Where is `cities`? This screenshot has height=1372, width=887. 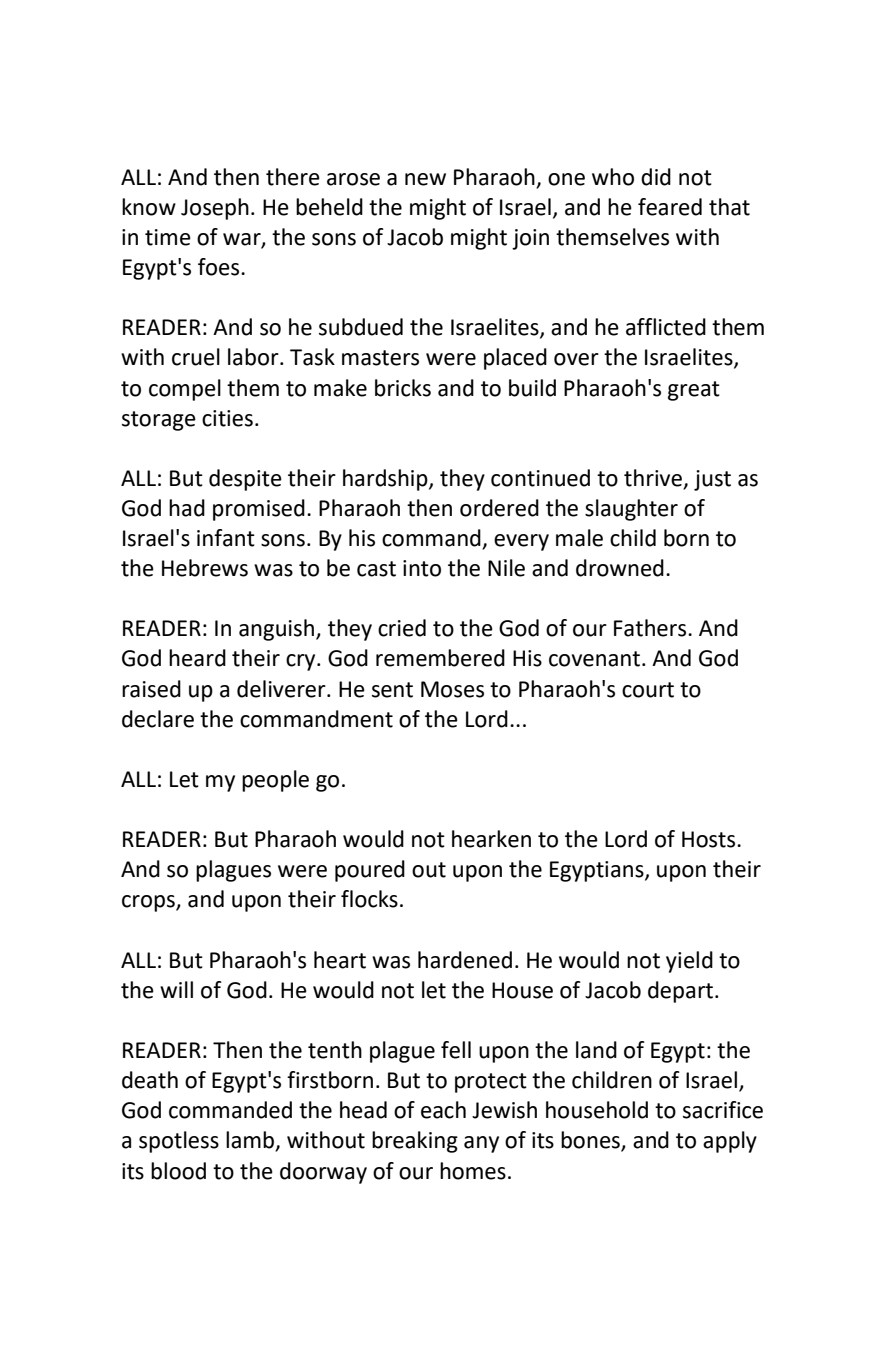
cities is located at coordinates (227, 418).
